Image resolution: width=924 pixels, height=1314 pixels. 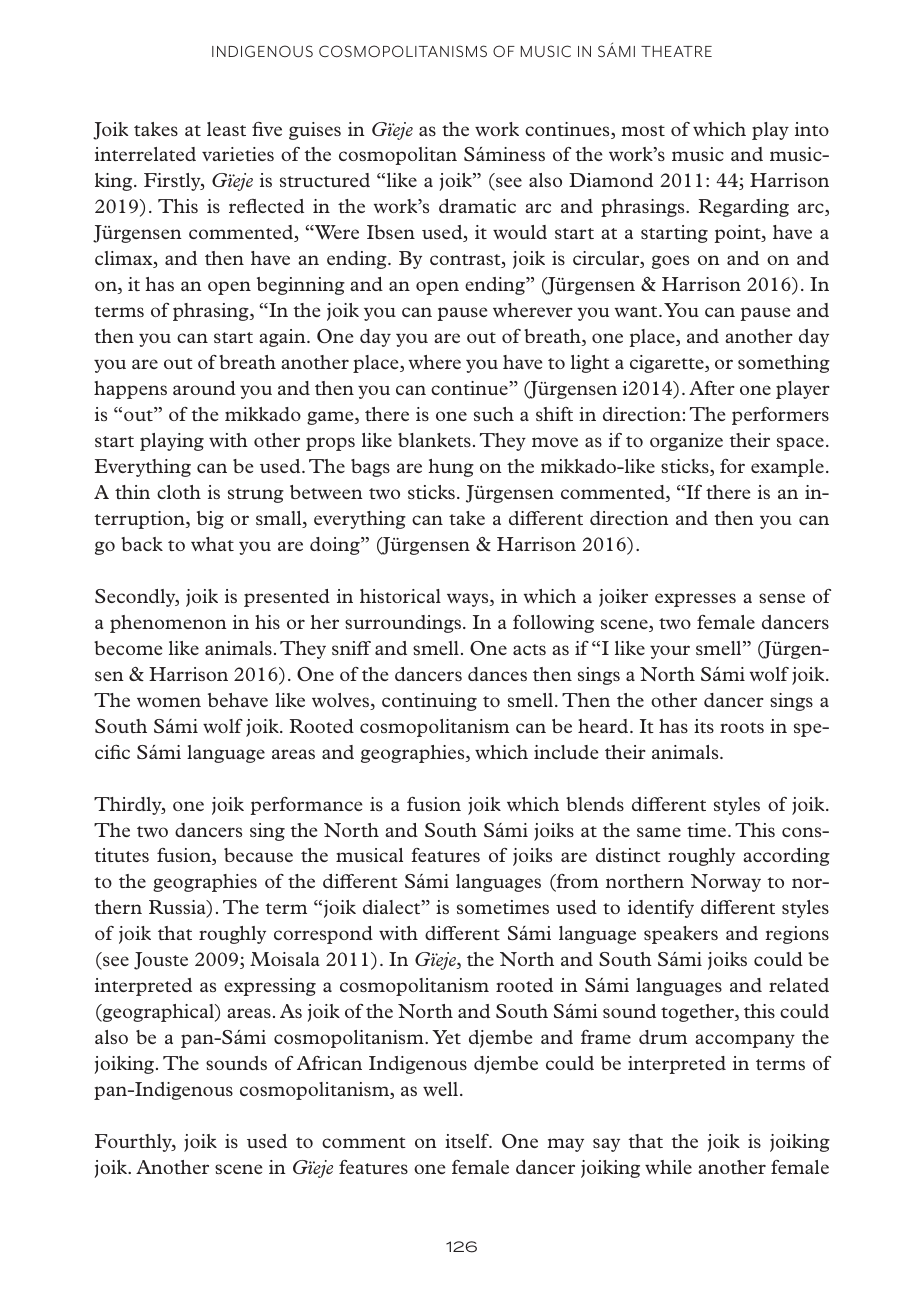 I want to click on least, so click(x=226, y=129).
